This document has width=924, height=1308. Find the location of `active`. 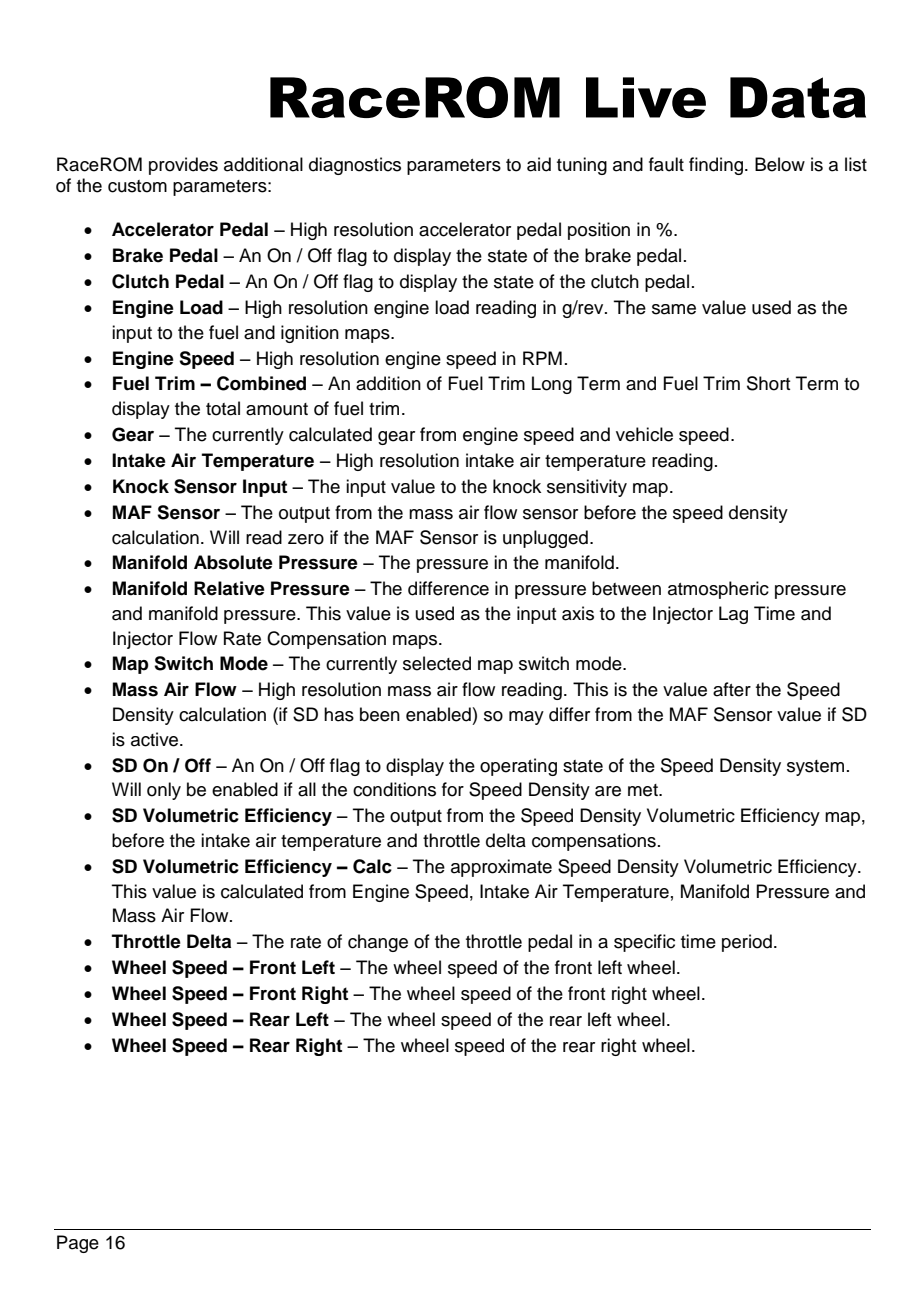

active is located at coordinates (156, 739).
